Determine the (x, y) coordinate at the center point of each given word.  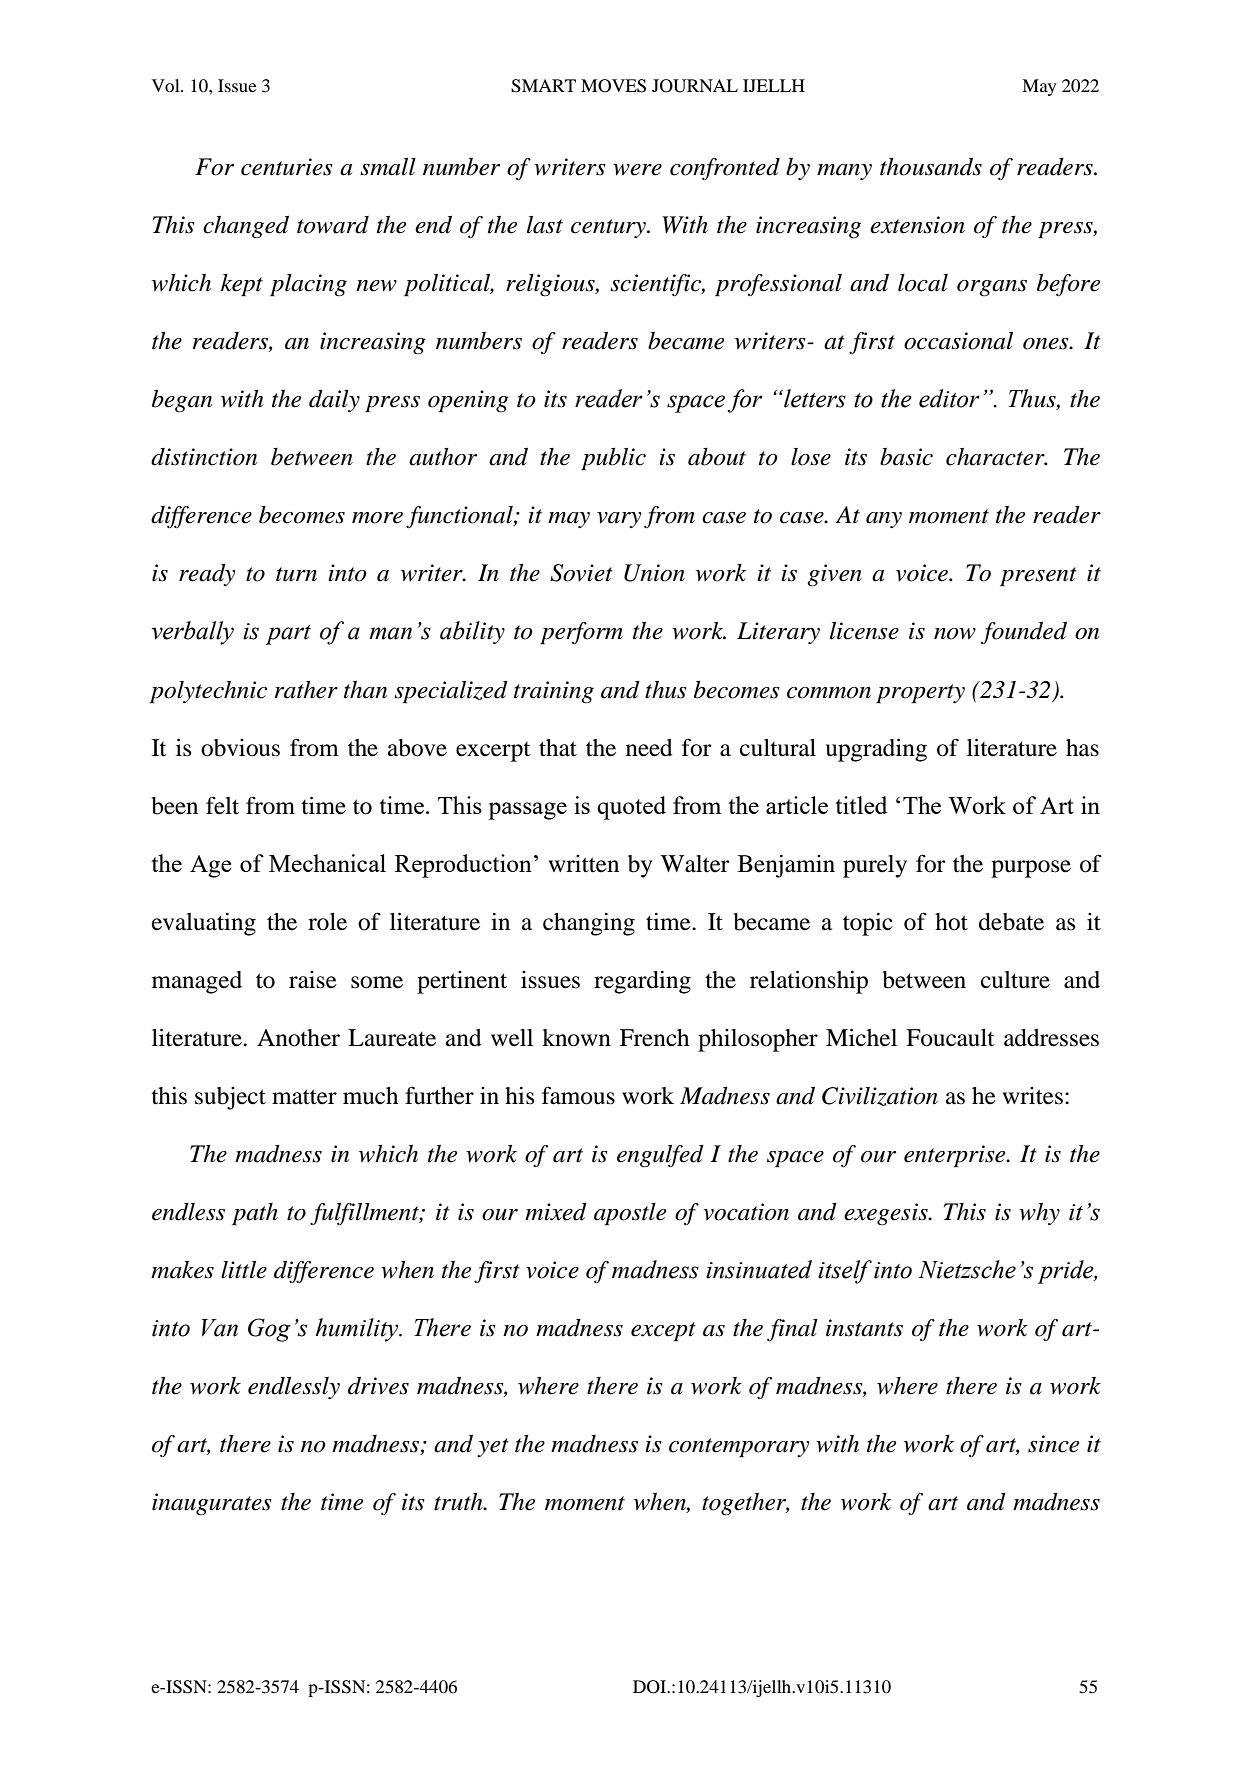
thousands (931, 167)
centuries (287, 167)
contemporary (739, 1448)
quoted (631, 808)
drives (378, 1386)
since (1053, 1444)
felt (222, 805)
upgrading (876, 750)
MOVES (613, 86)
